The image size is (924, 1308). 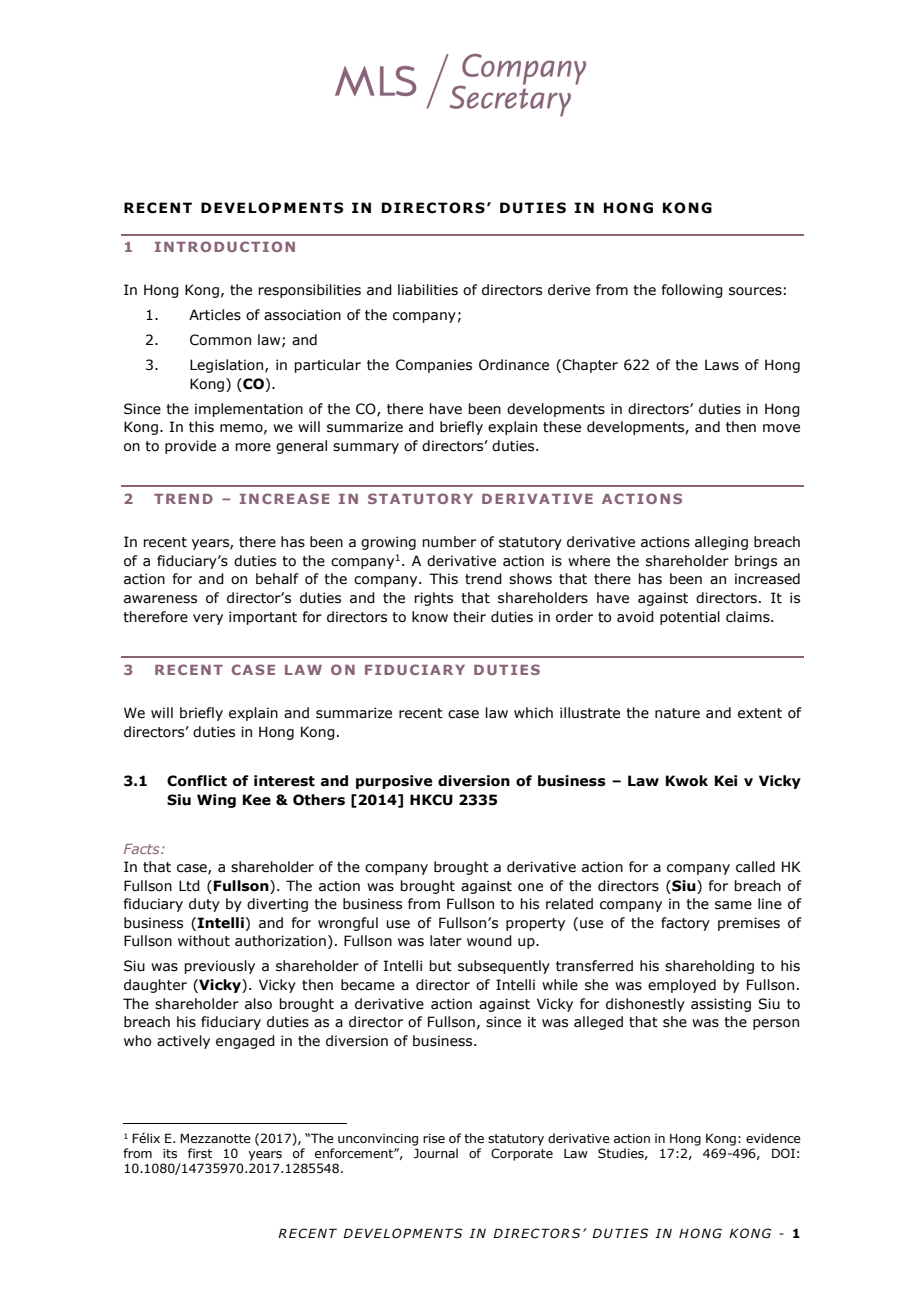 What do you see at coordinates (677, 713) in the screenshot?
I see `nature` at bounding box center [677, 713].
